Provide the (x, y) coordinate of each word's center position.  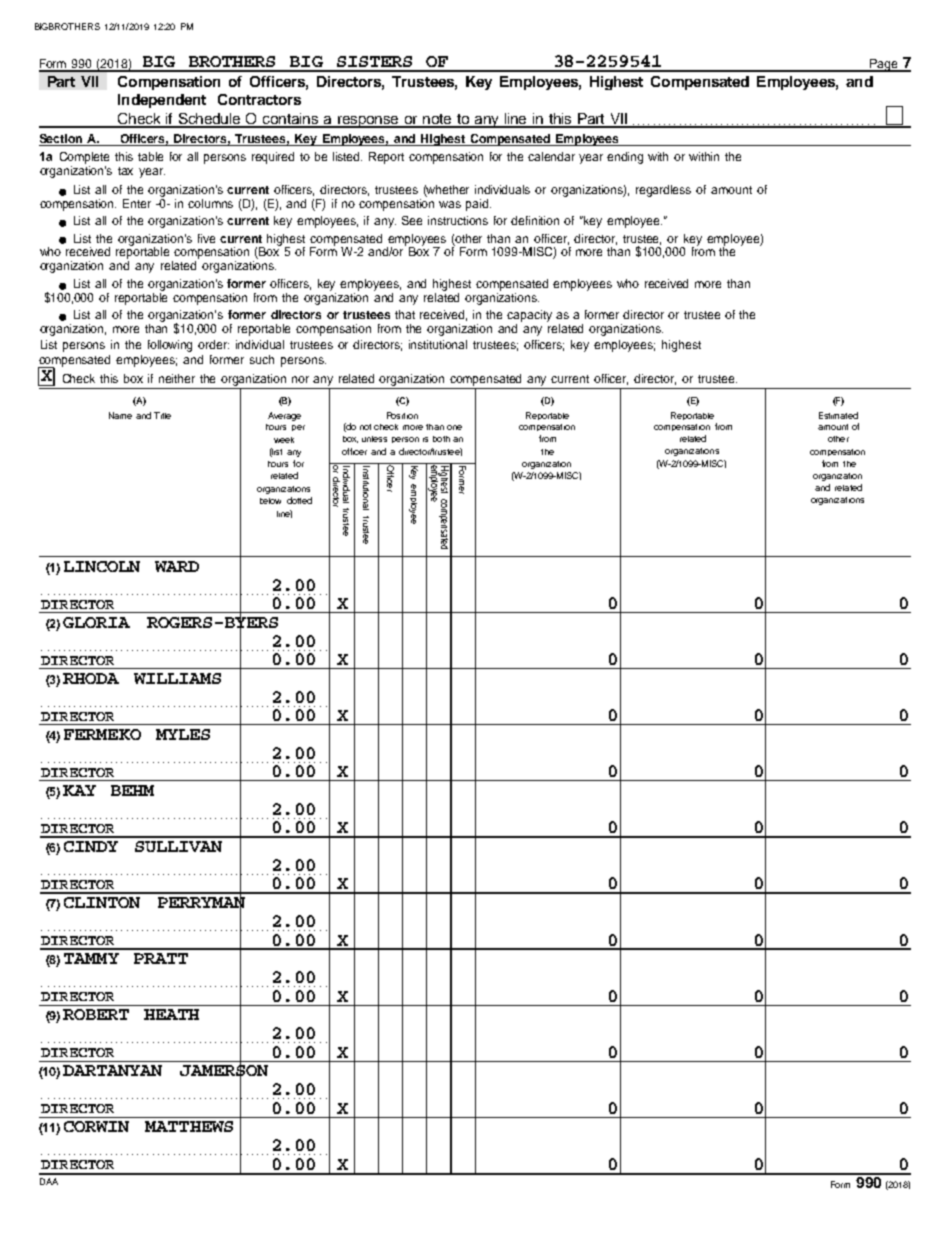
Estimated (838, 415)
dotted (299, 500)
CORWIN (96, 1126)
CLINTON (102, 902)
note (437, 120)
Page (884, 65)
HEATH (171, 1014)
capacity (529, 316)
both (441, 439)
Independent (162, 101)
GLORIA (96, 622)
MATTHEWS (189, 1126)
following (170, 346)
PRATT (161, 958)
